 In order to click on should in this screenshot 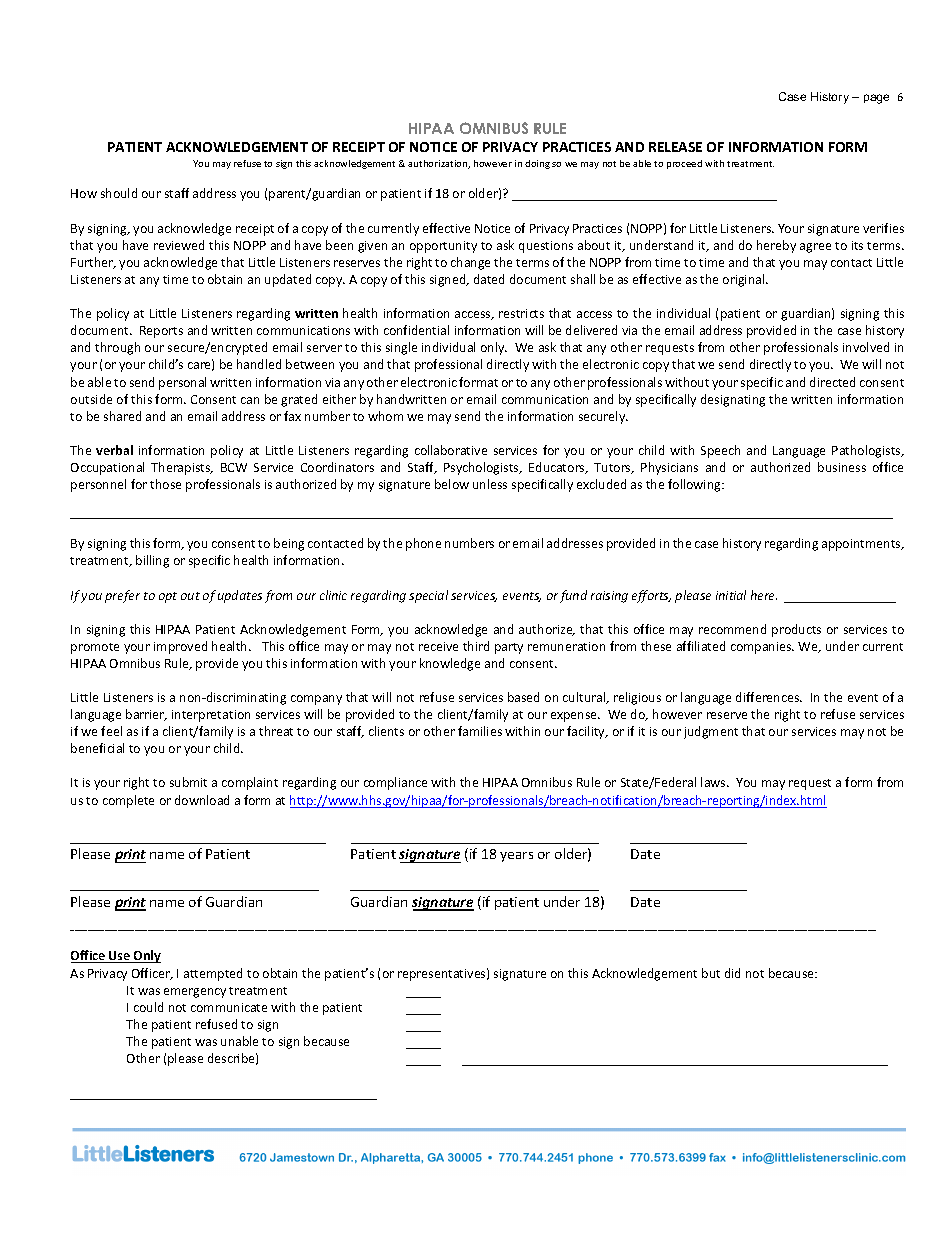, I will do `click(119, 193)`.
